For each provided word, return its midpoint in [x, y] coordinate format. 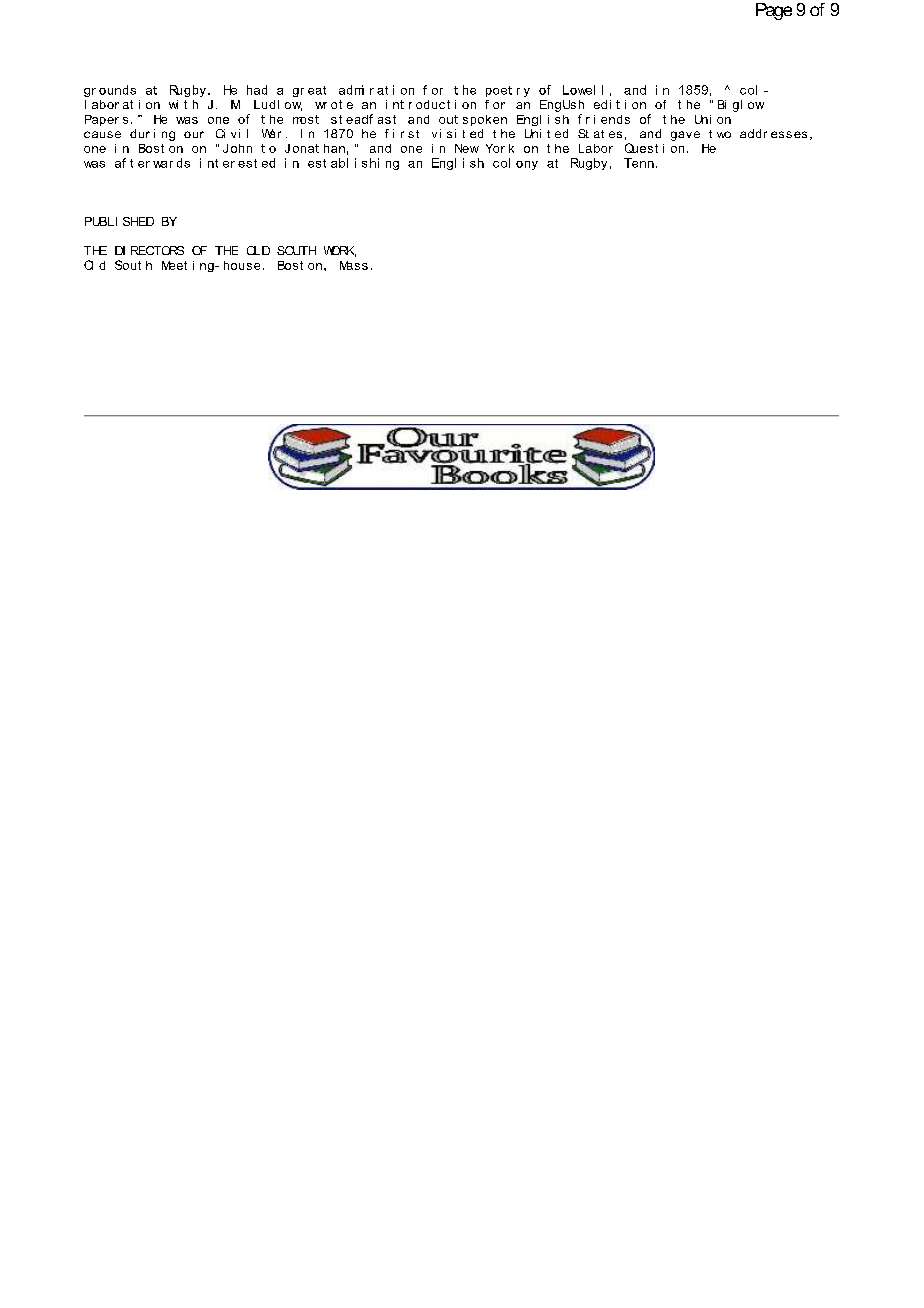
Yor [495, 148]
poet [499, 91]
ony [527, 165]
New [467, 148]
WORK [340, 251]
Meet [174, 265]
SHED [138, 221]
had [257, 90]
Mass [354, 265]
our [194, 134]
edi [602, 104]
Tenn [639, 163]
